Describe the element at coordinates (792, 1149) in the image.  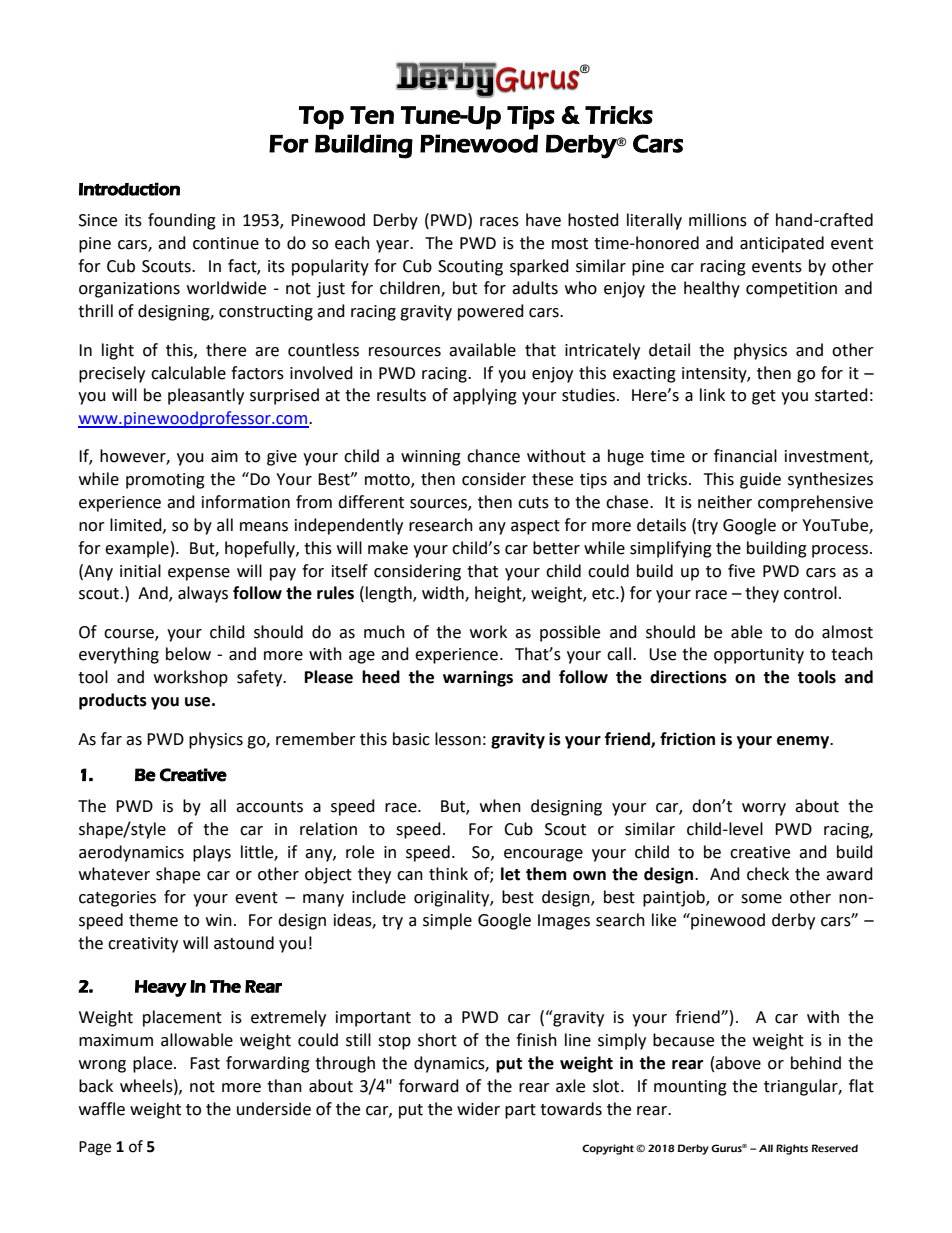
I see `Rights` at that location.
